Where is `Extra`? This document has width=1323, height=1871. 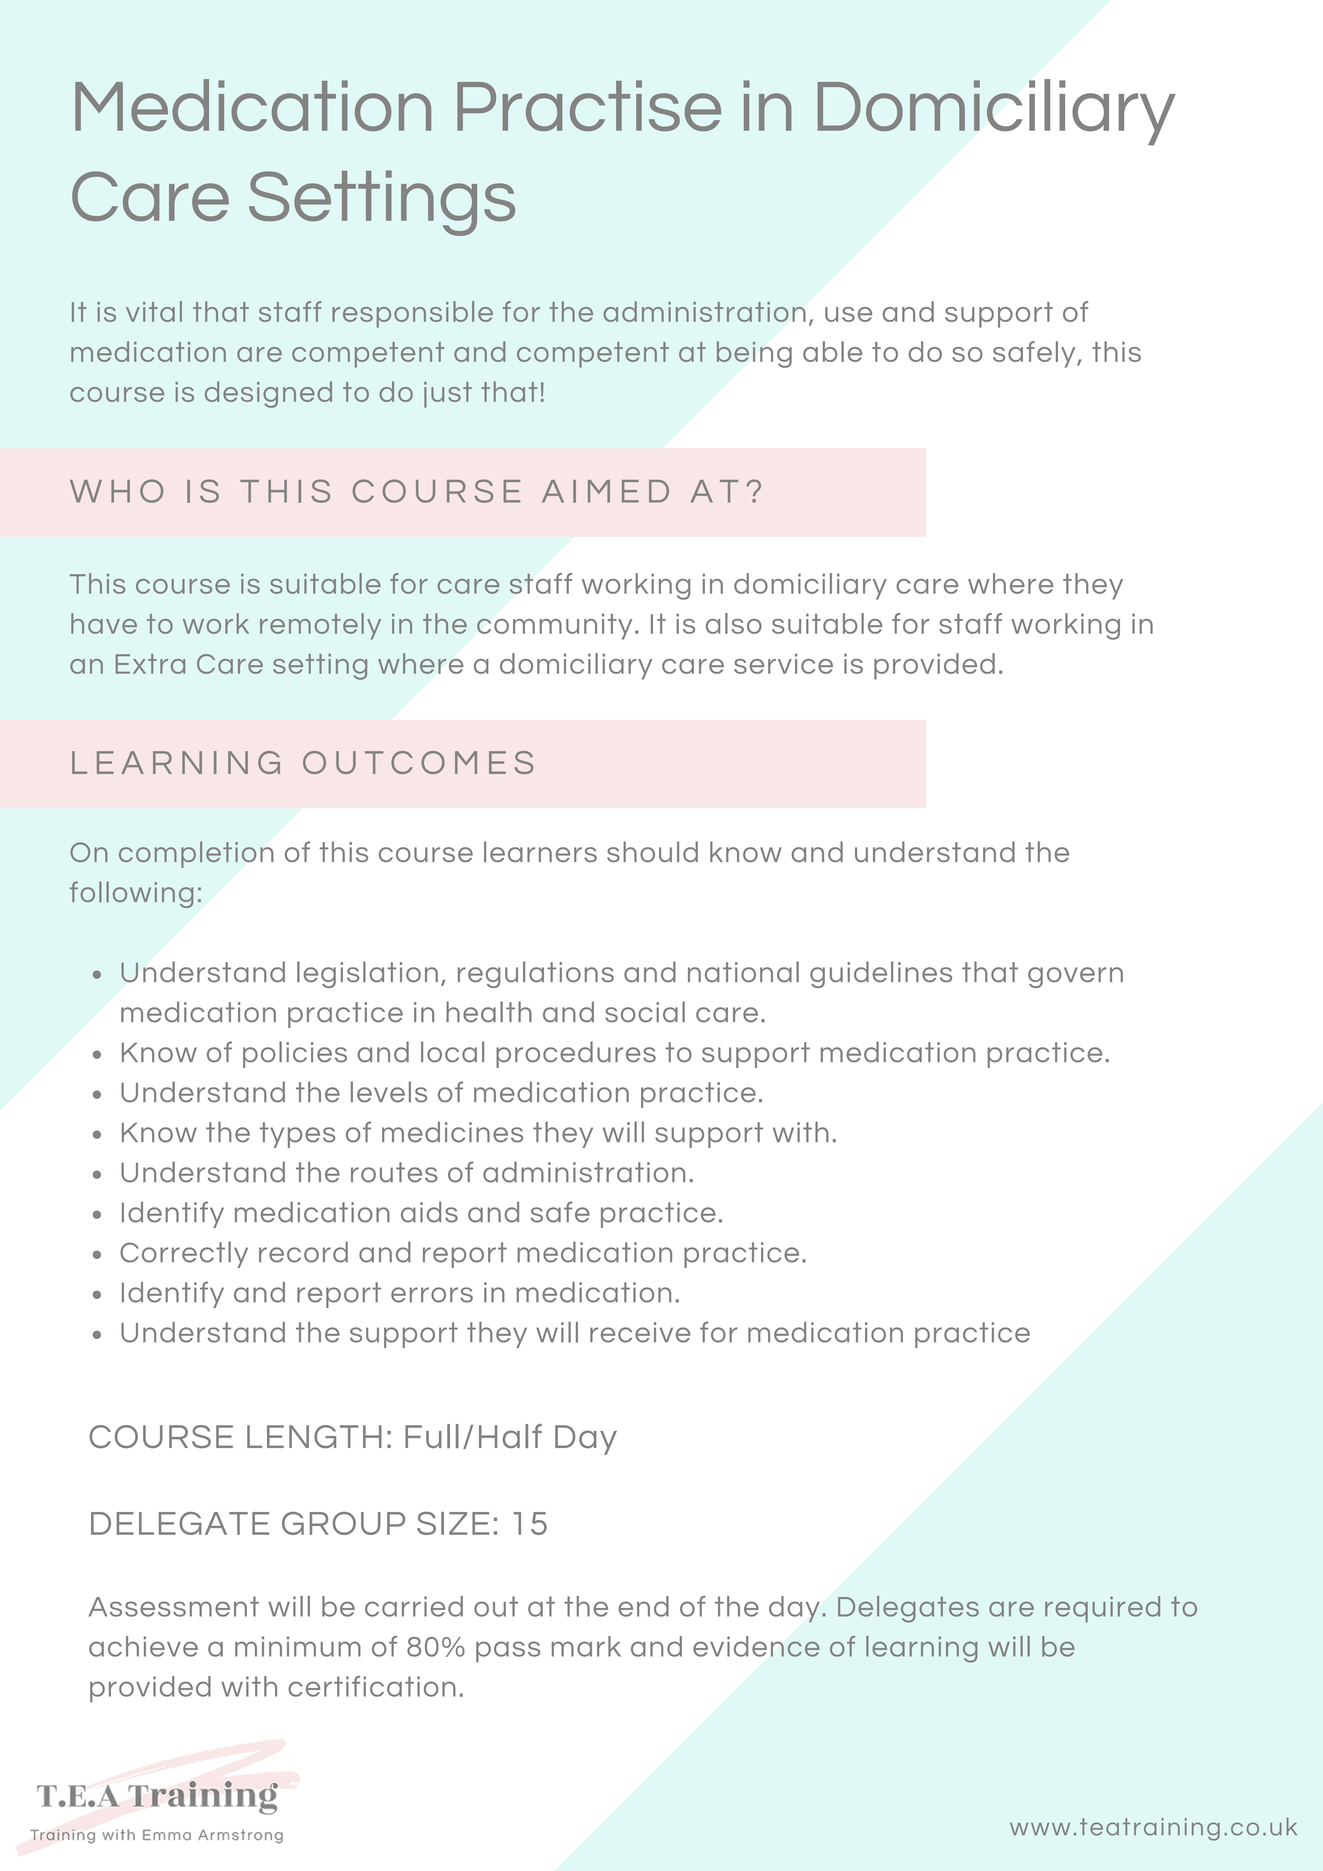 Extra is located at coordinates (150, 664).
